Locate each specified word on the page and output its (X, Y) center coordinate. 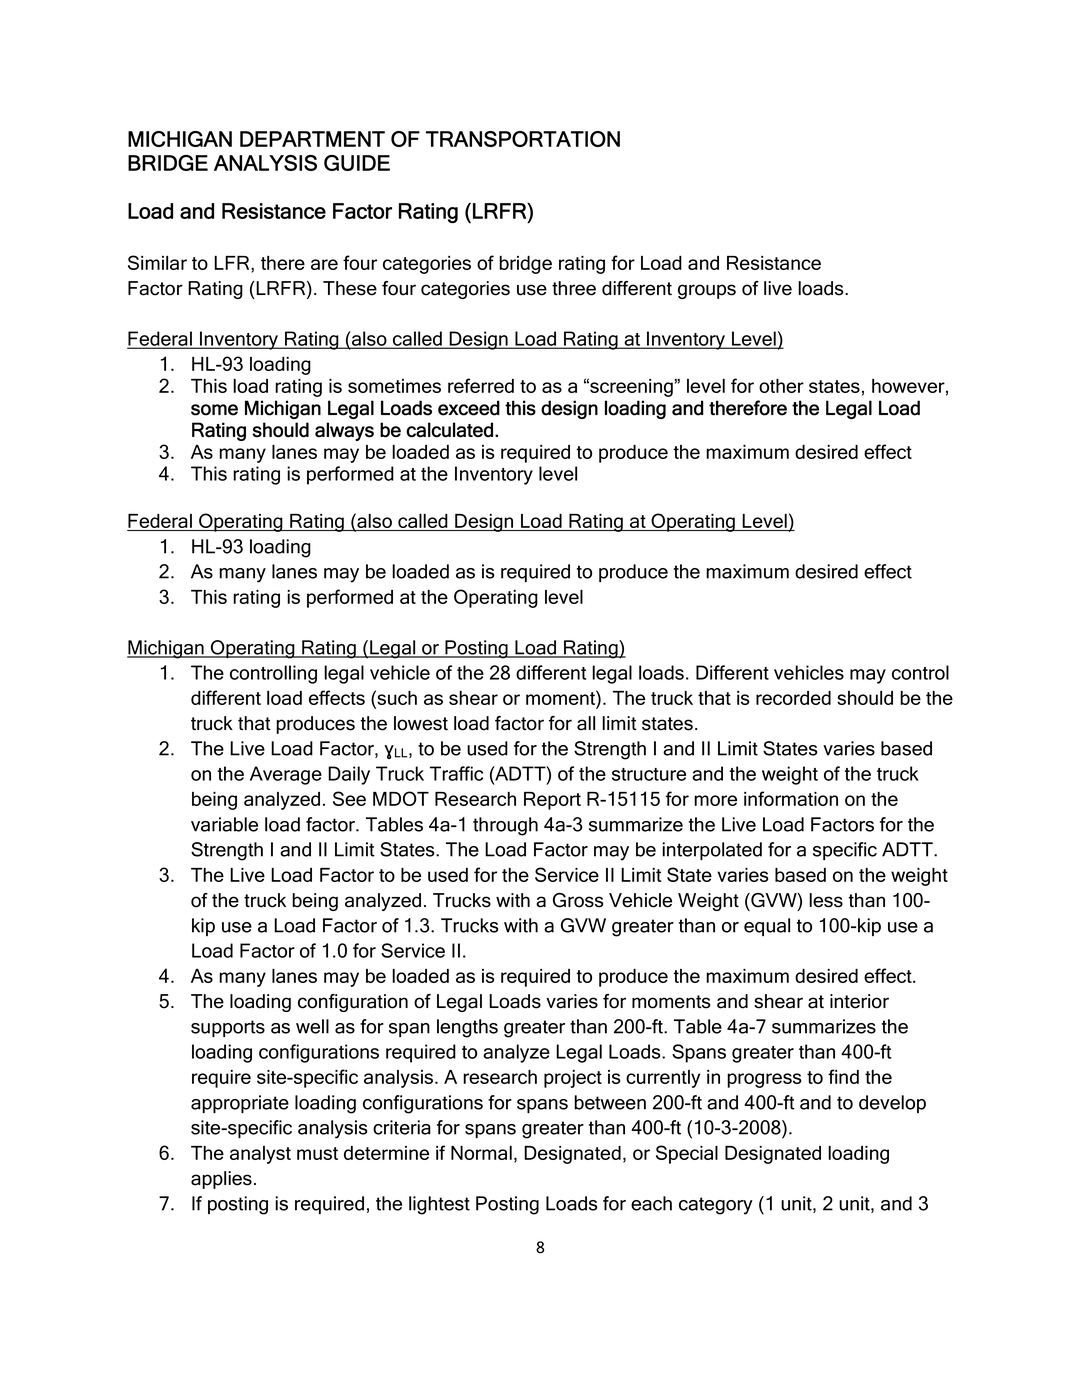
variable (224, 824)
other (781, 386)
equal (767, 927)
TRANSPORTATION (523, 139)
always (344, 431)
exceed (469, 408)
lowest (421, 723)
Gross (578, 900)
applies (221, 1180)
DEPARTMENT (312, 139)
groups (707, 291)
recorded (793, 698)
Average (286, 775)
